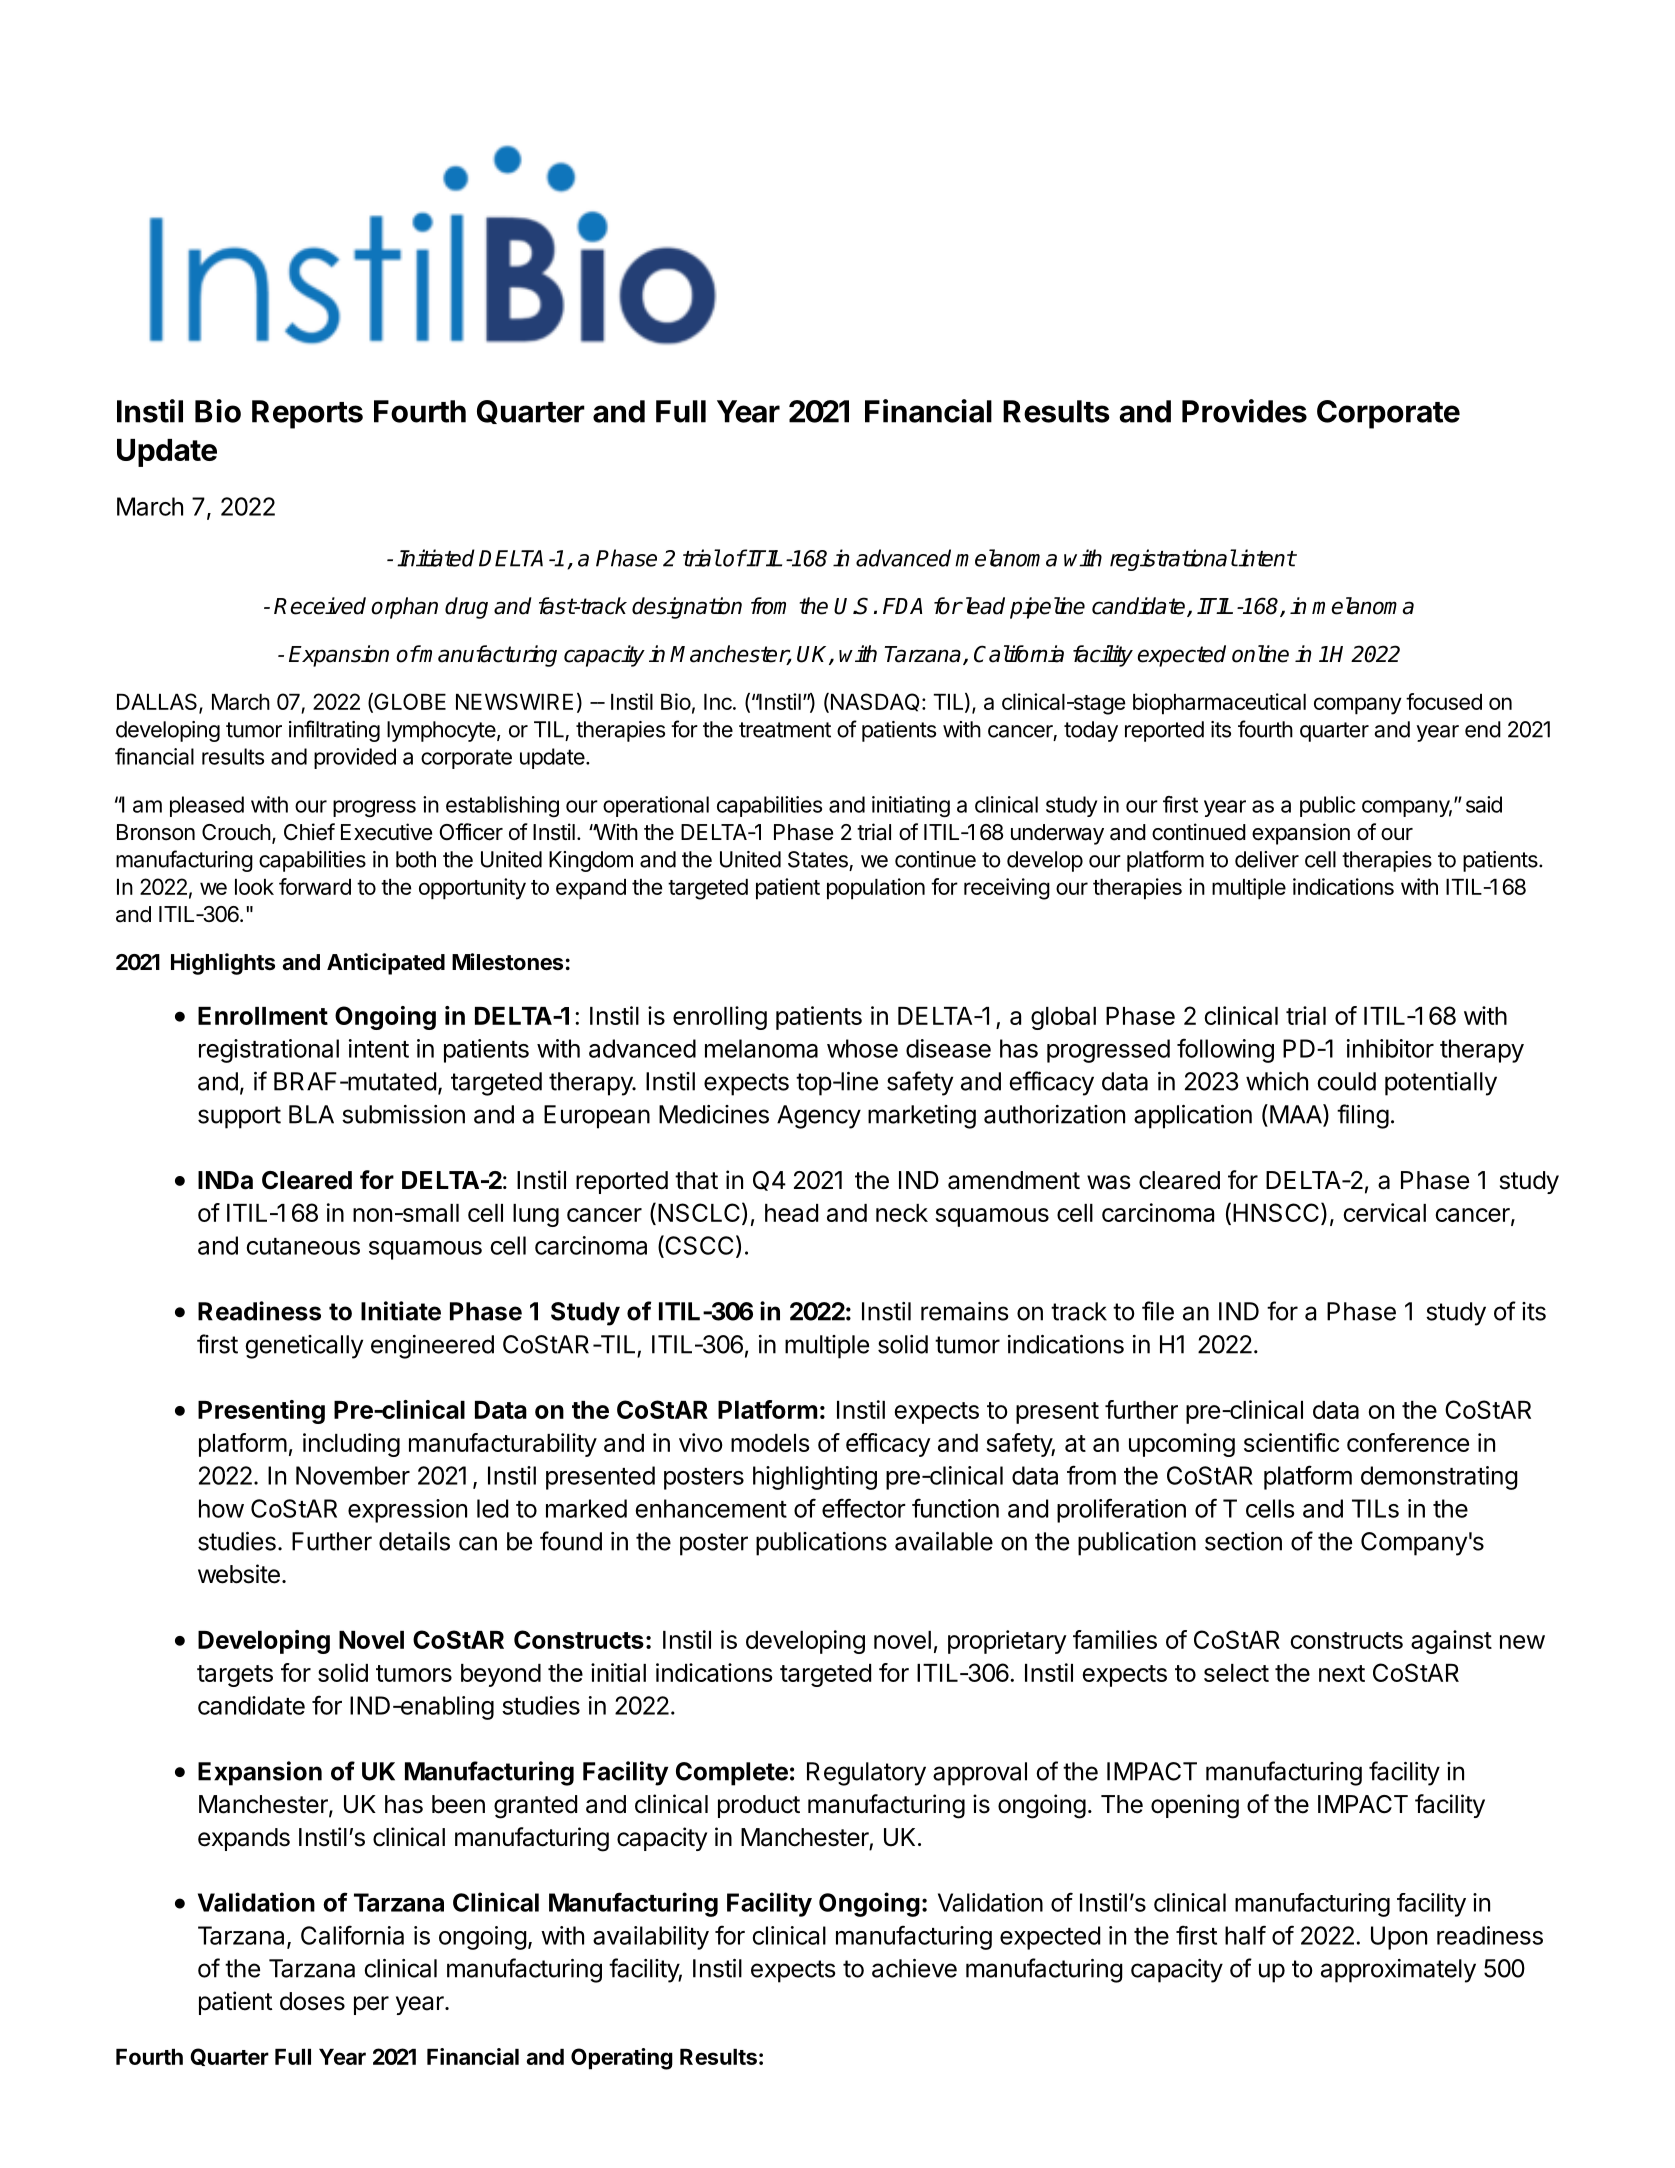  I want to click on head, so click(791, 1213).
